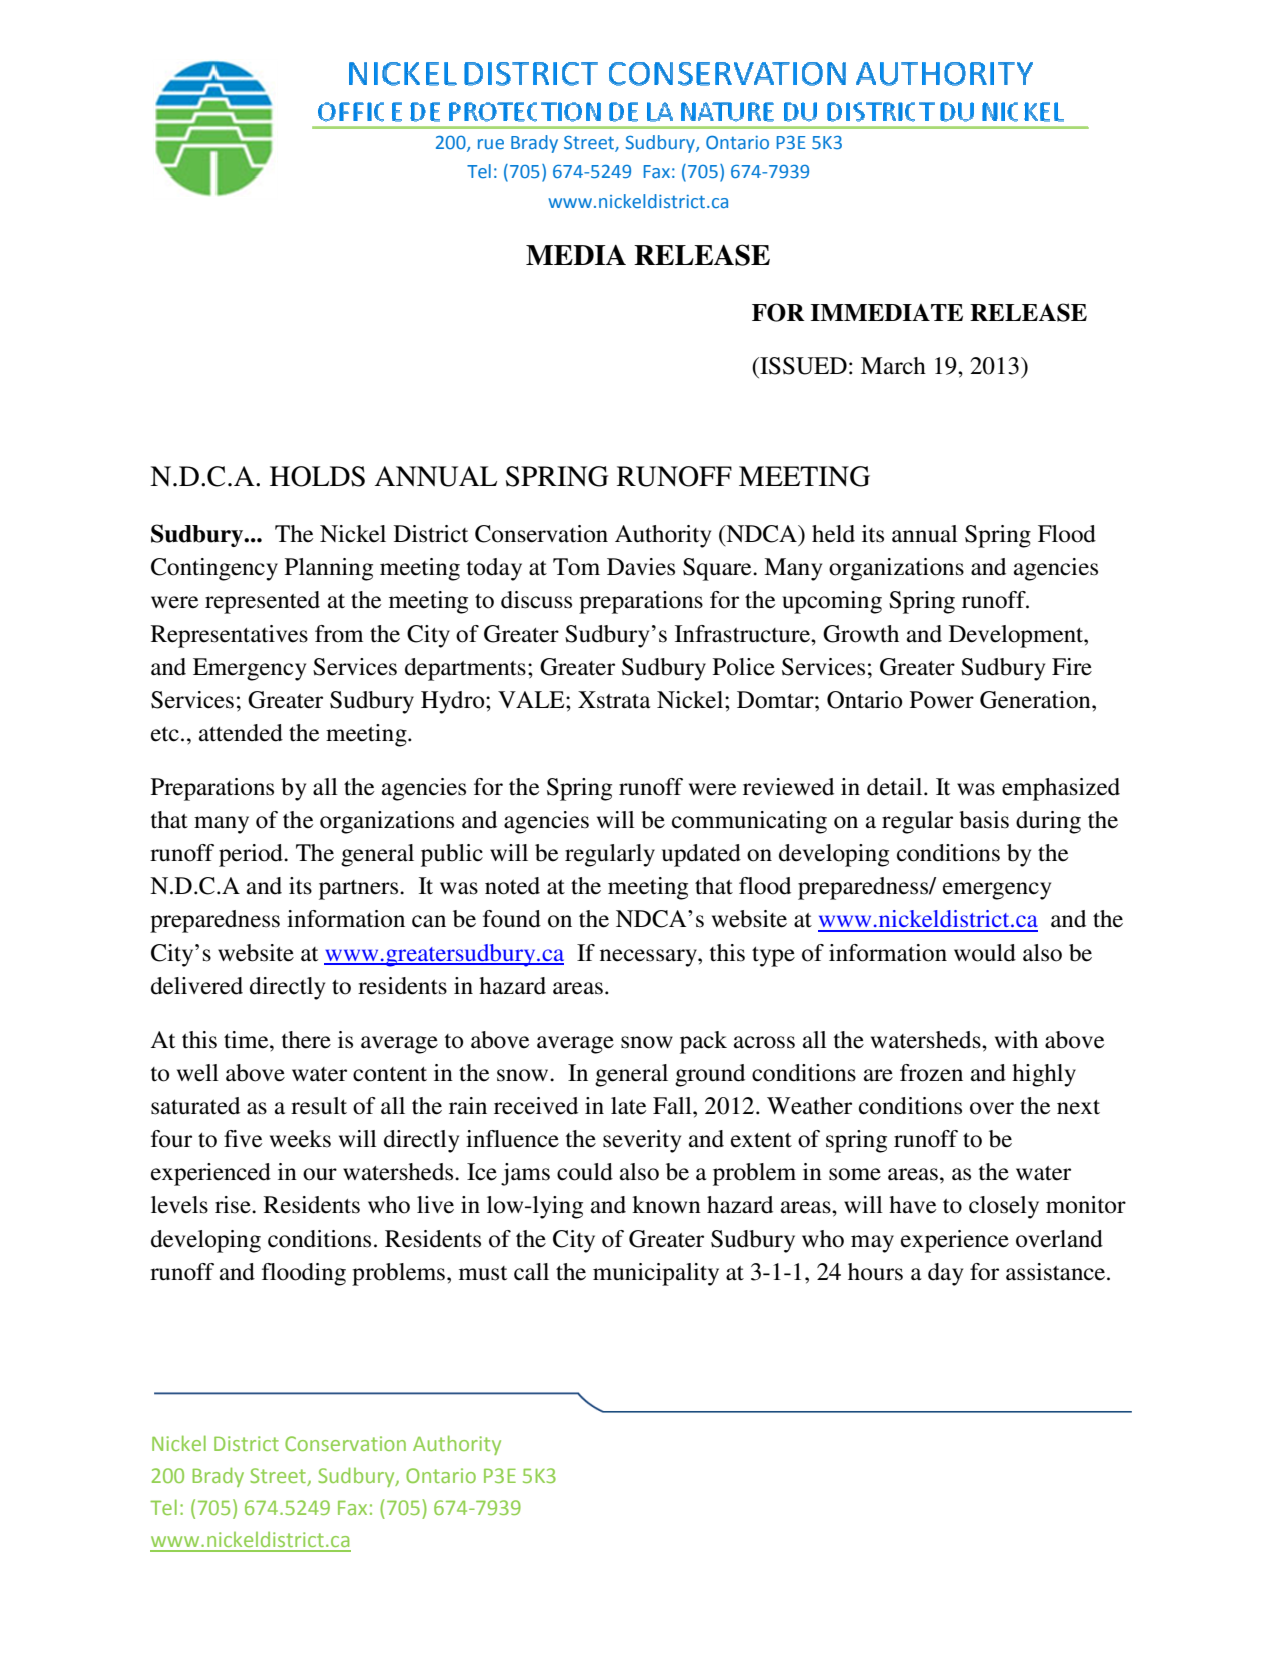 Image resolution: width=1278 pixels, height=1654 pixels. What do you see at coordinates (656, 1274) in the document?
I see `municipality` at bounding box center [656, 1274].
